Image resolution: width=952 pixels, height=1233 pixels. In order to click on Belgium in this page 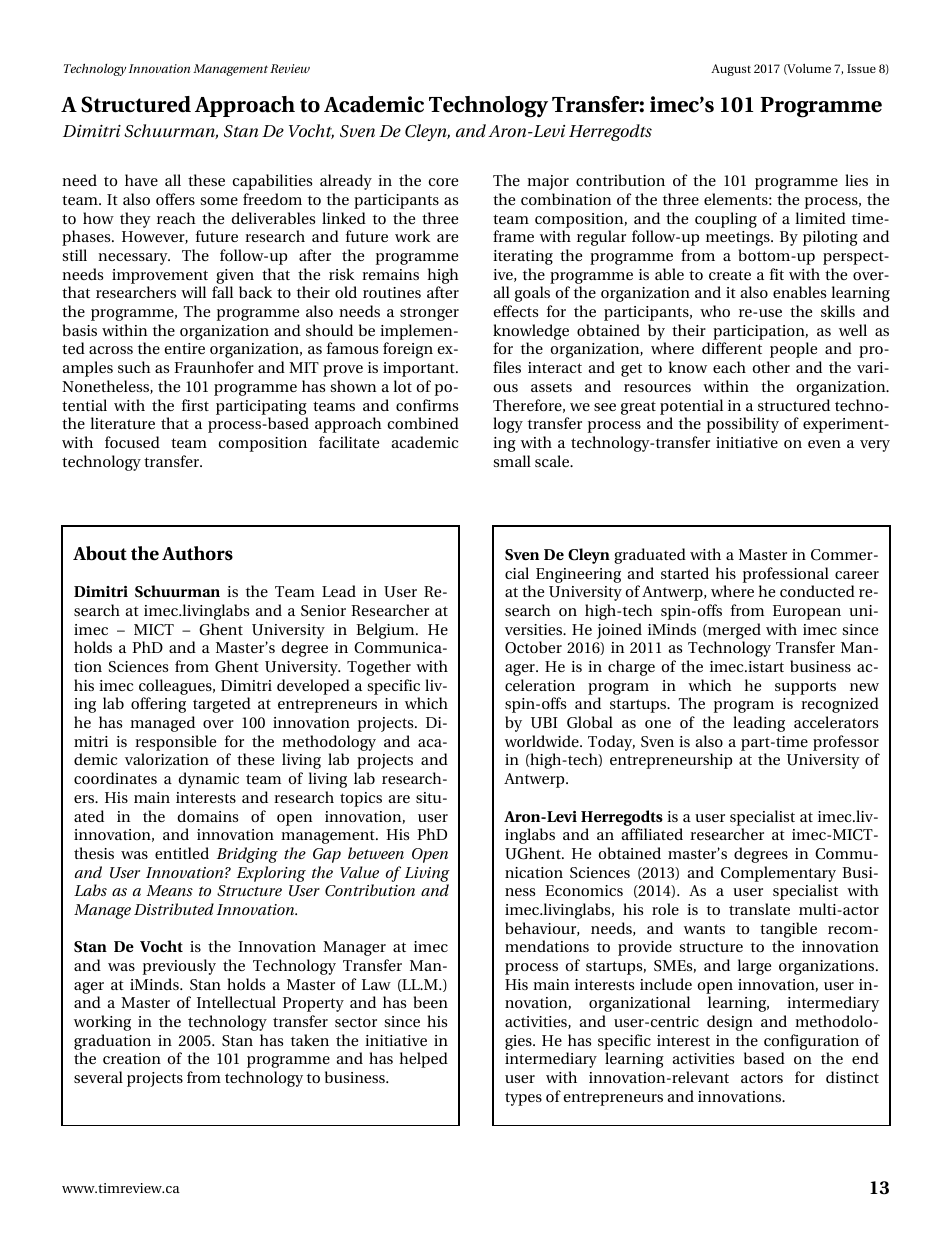, I will do `click(386, 631)`.
